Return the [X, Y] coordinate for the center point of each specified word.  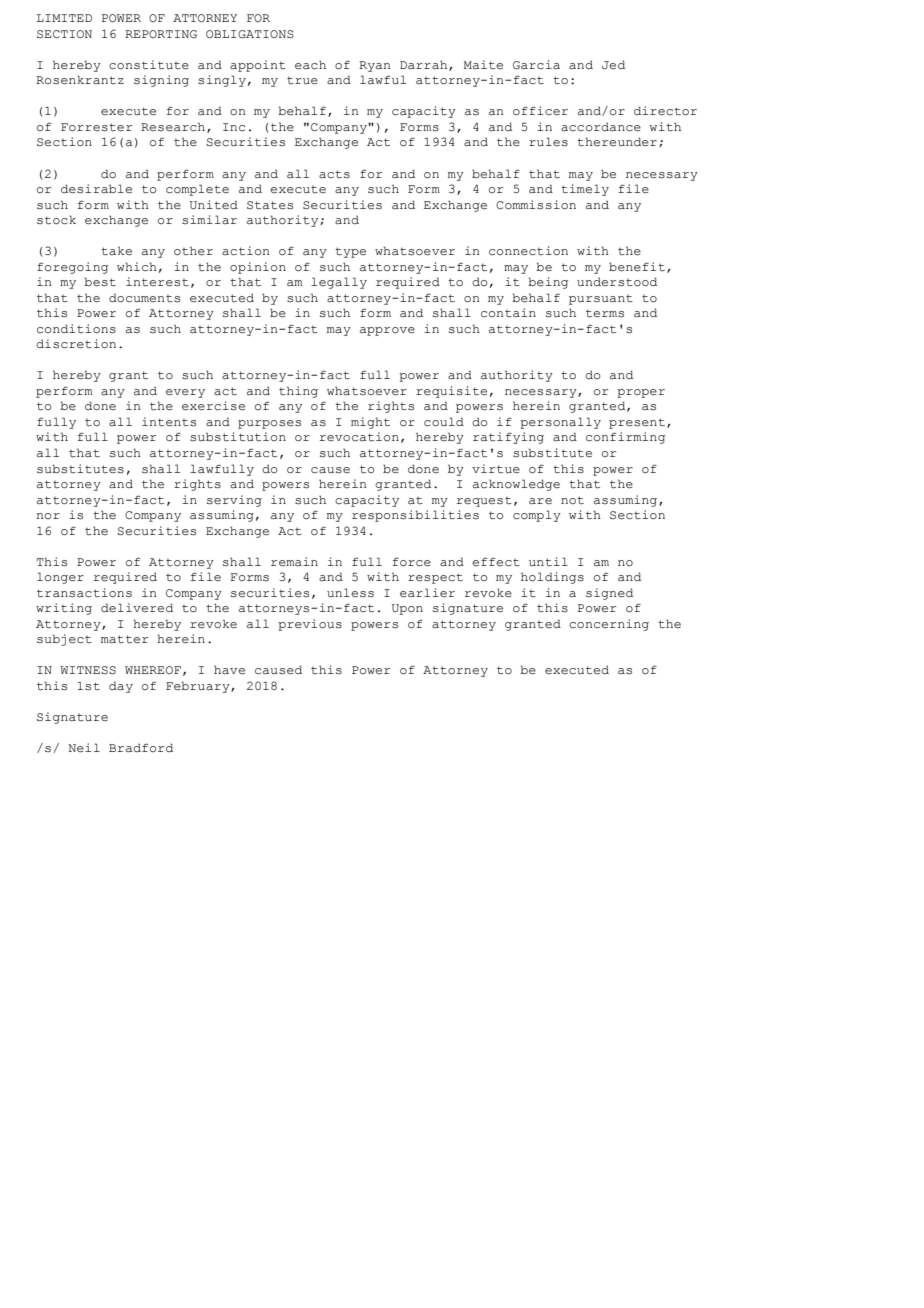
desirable [96, 189]
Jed [613, 64]
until [548, 561]
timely [585, 190]
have [229, 670]
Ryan [375, 66]
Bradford [141, 747]
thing [298, 392]
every [185, 393]
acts [334, 174]
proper [641, 393]
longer [60, 578]
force [412, 562]
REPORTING [161, 34]
